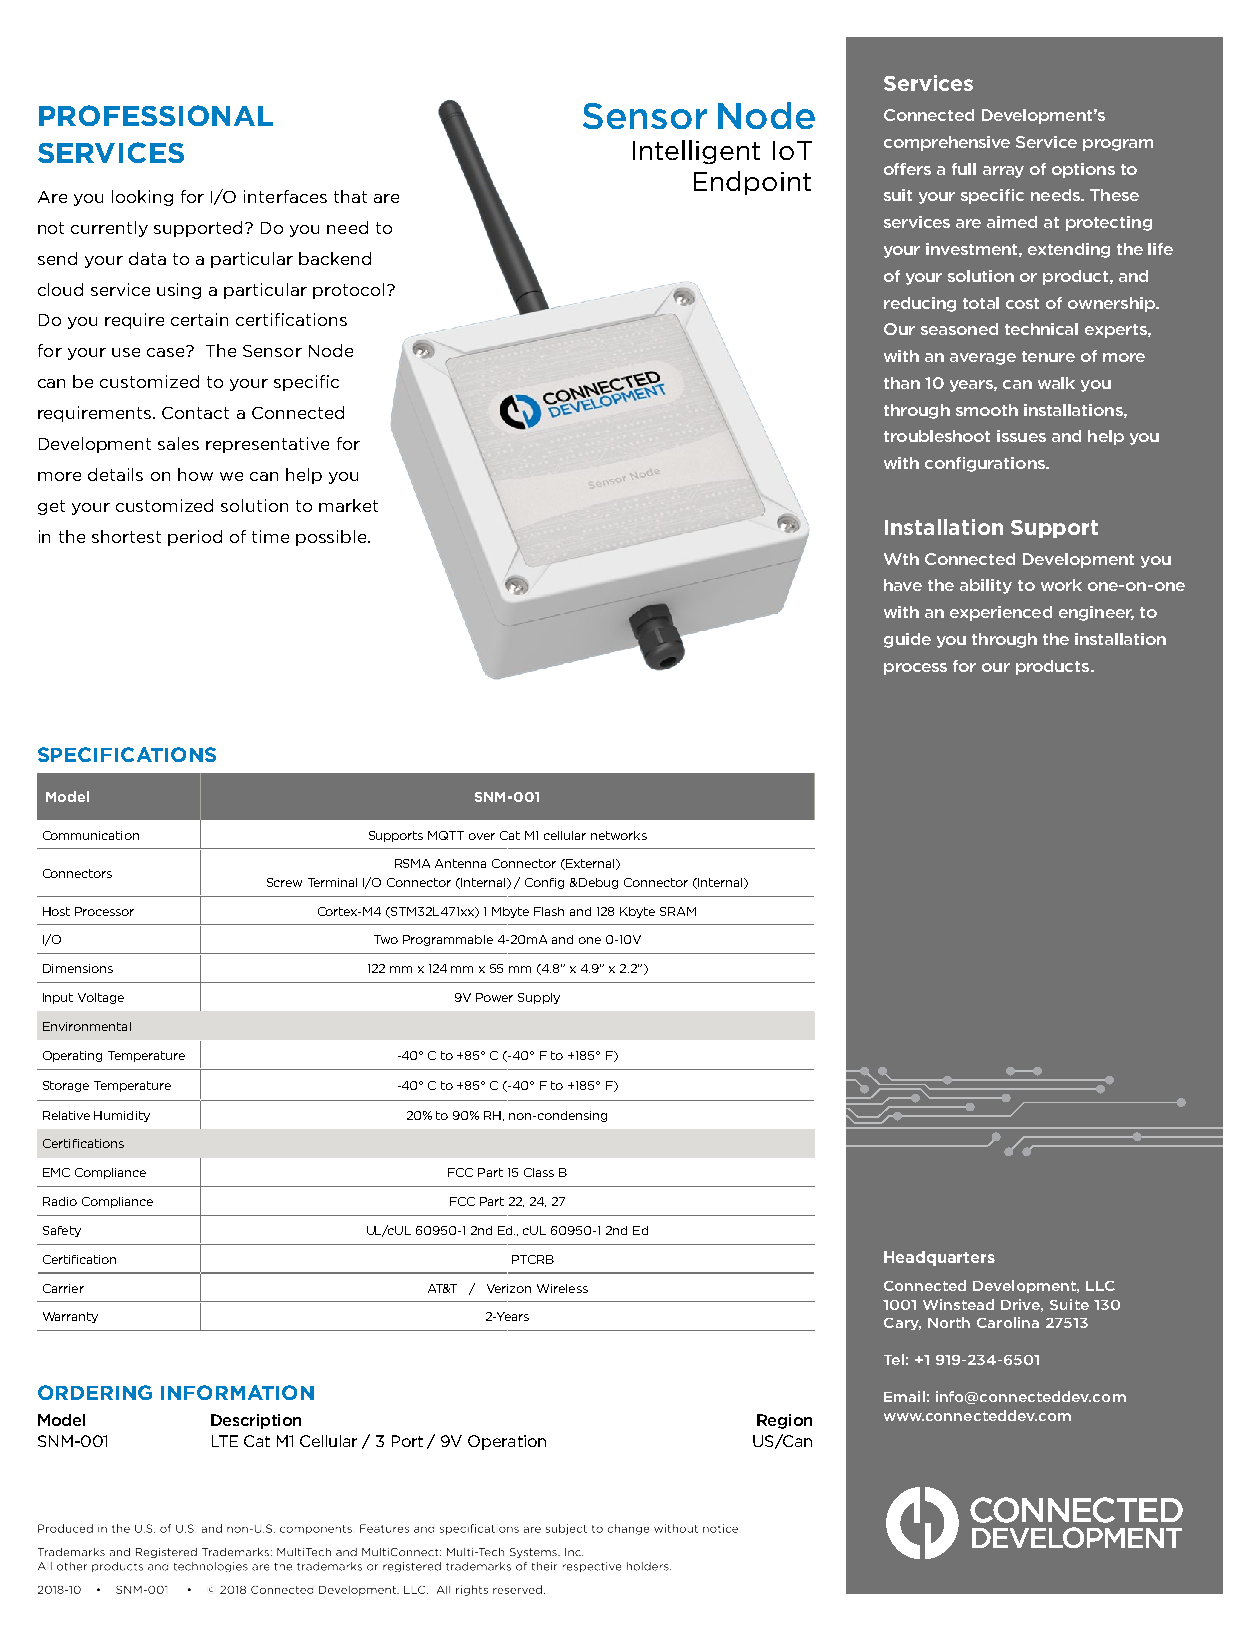  I want to click on guide, so click(907, 640).
